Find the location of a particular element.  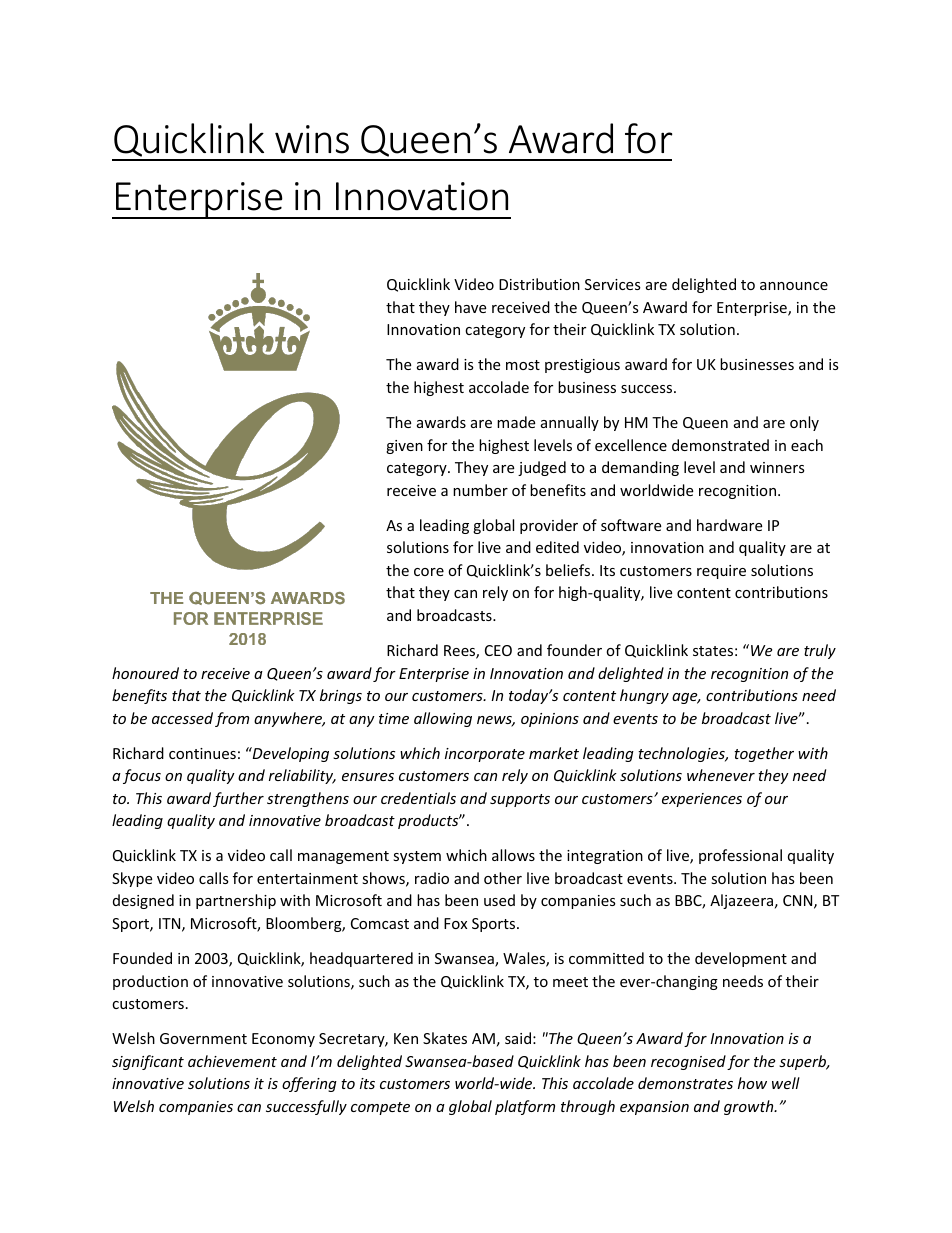

achievement is located at coordinates (232, 1061).
